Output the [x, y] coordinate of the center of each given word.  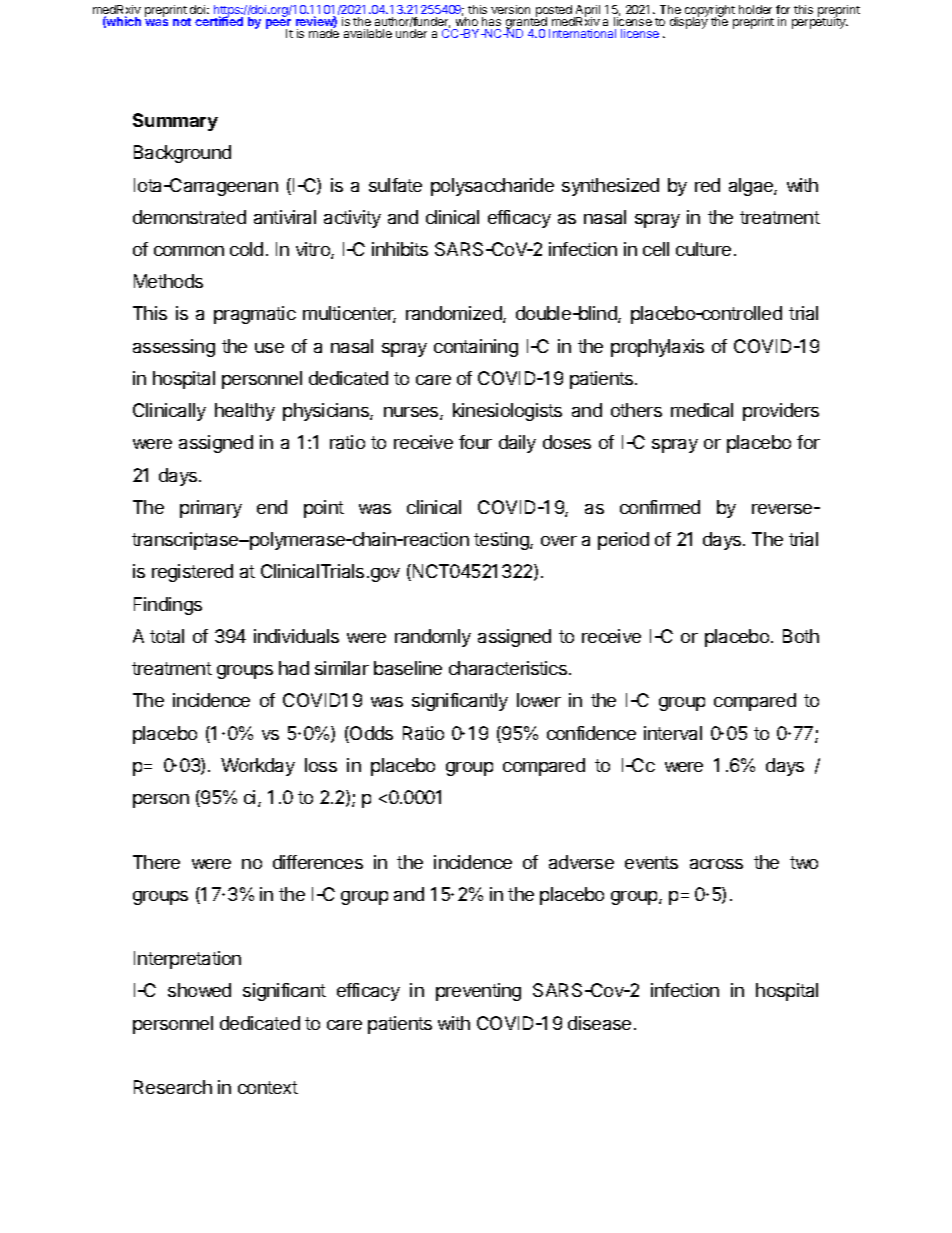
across [716, 864]
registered [192, 573]
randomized [455, 314]
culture [703, 249]
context [268, 1087]
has [491, 21]
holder [755, 9]
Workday [258, 767]
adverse [581, 862]
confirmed [660, 507]
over [559, 541]
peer [279, 25]
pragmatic [255, 315]
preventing [478, 992]
